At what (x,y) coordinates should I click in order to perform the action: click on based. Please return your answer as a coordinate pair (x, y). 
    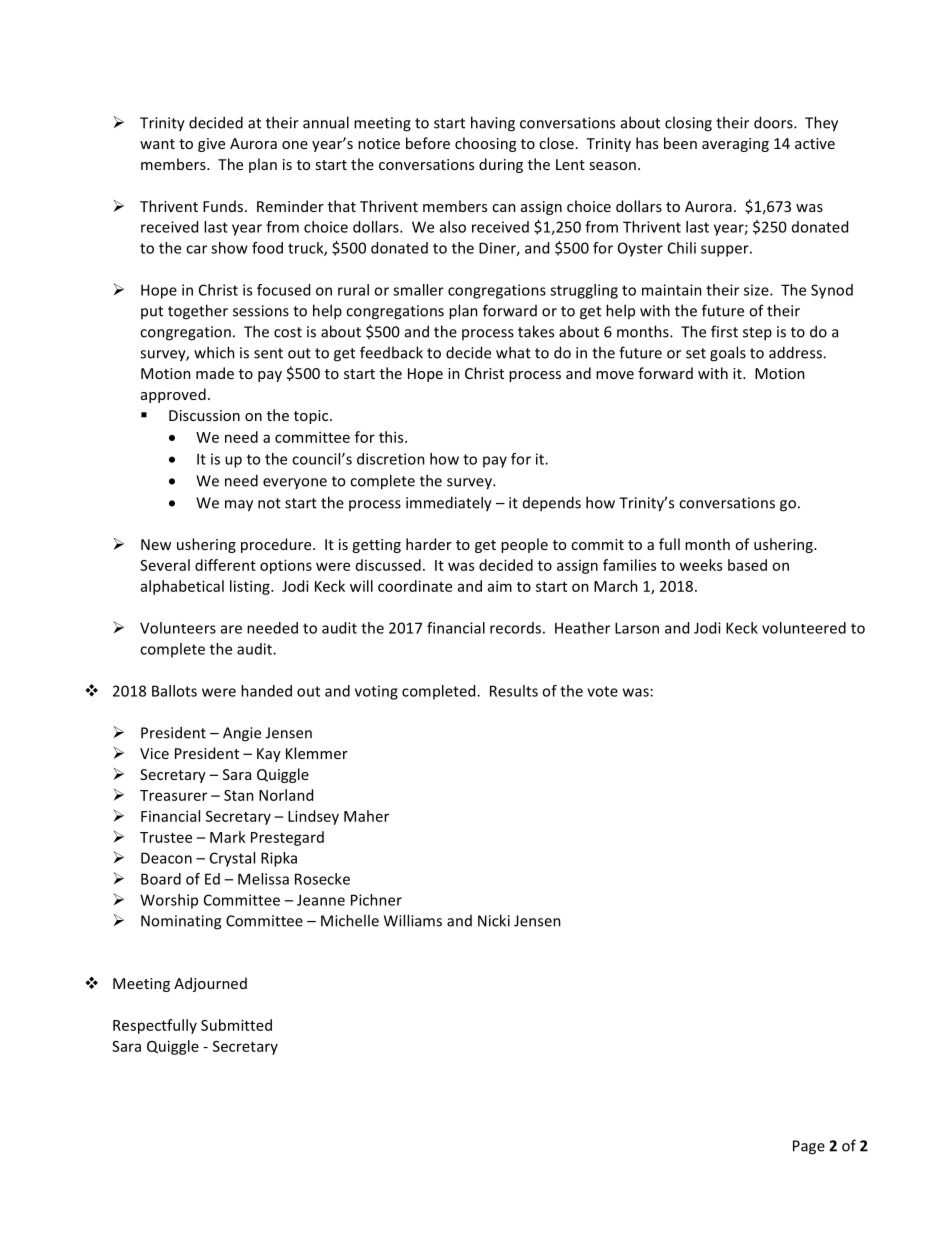
    Looking at the image, I should click on (747, 565).
